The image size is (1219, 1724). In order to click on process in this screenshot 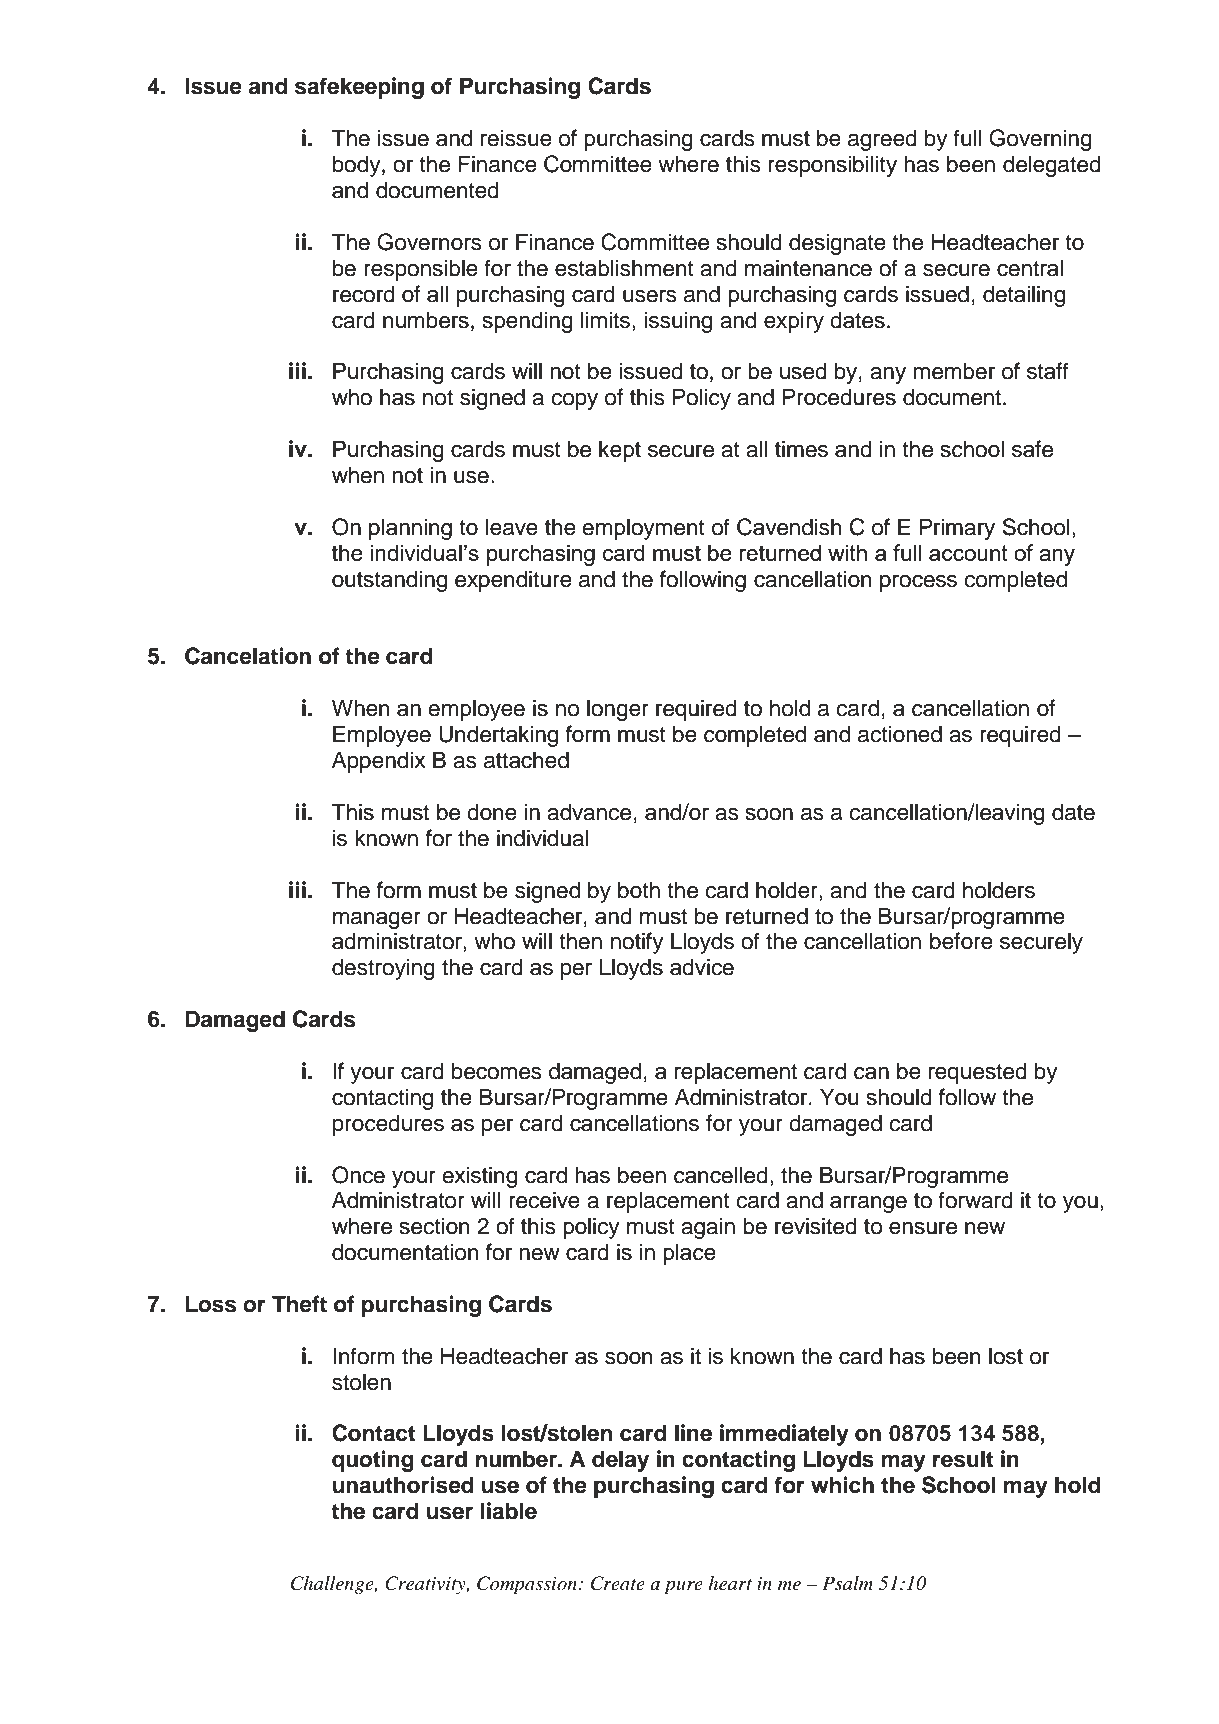, I will do `click(918, 583)`.
